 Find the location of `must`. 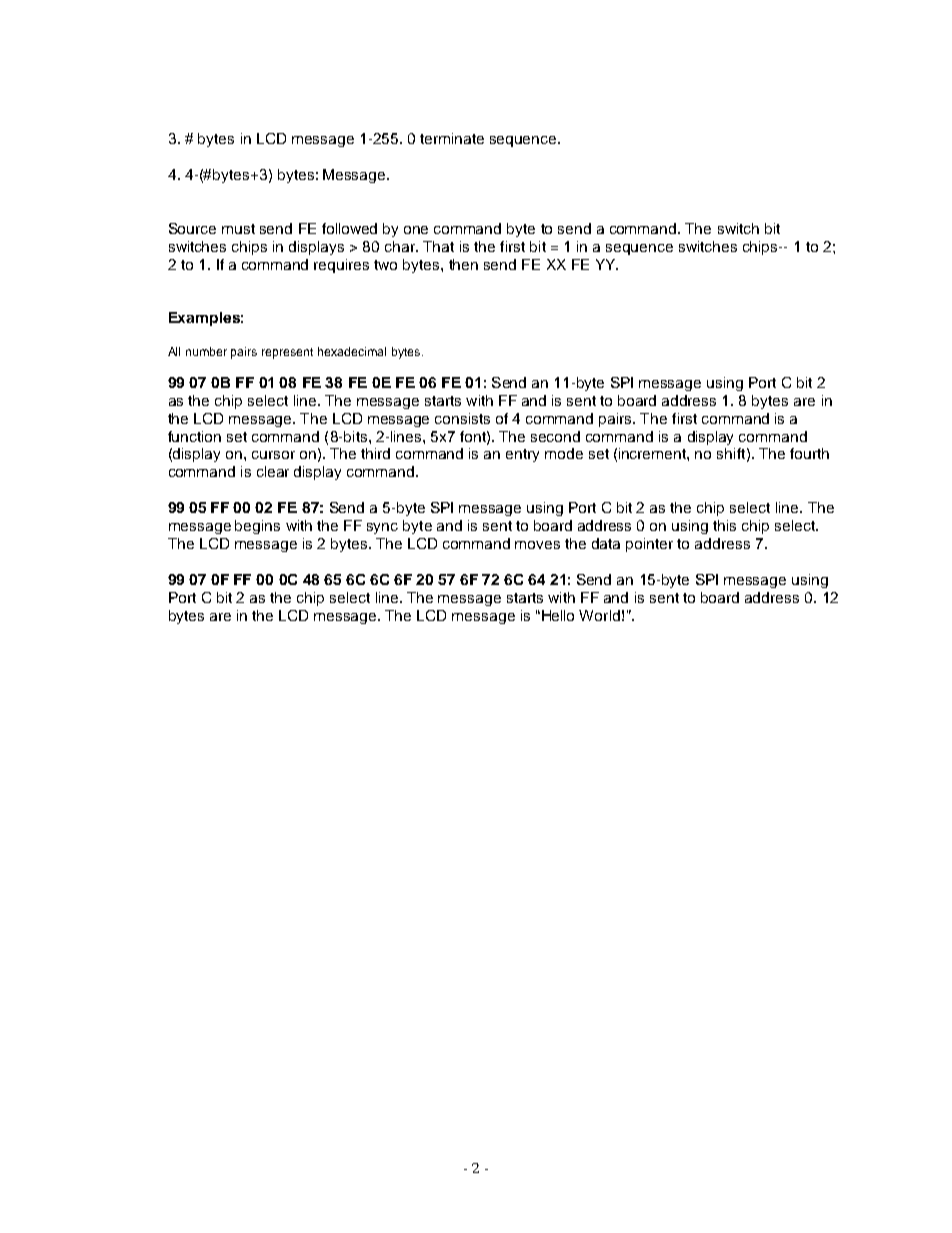

must is located at coordinates (238, 229).
